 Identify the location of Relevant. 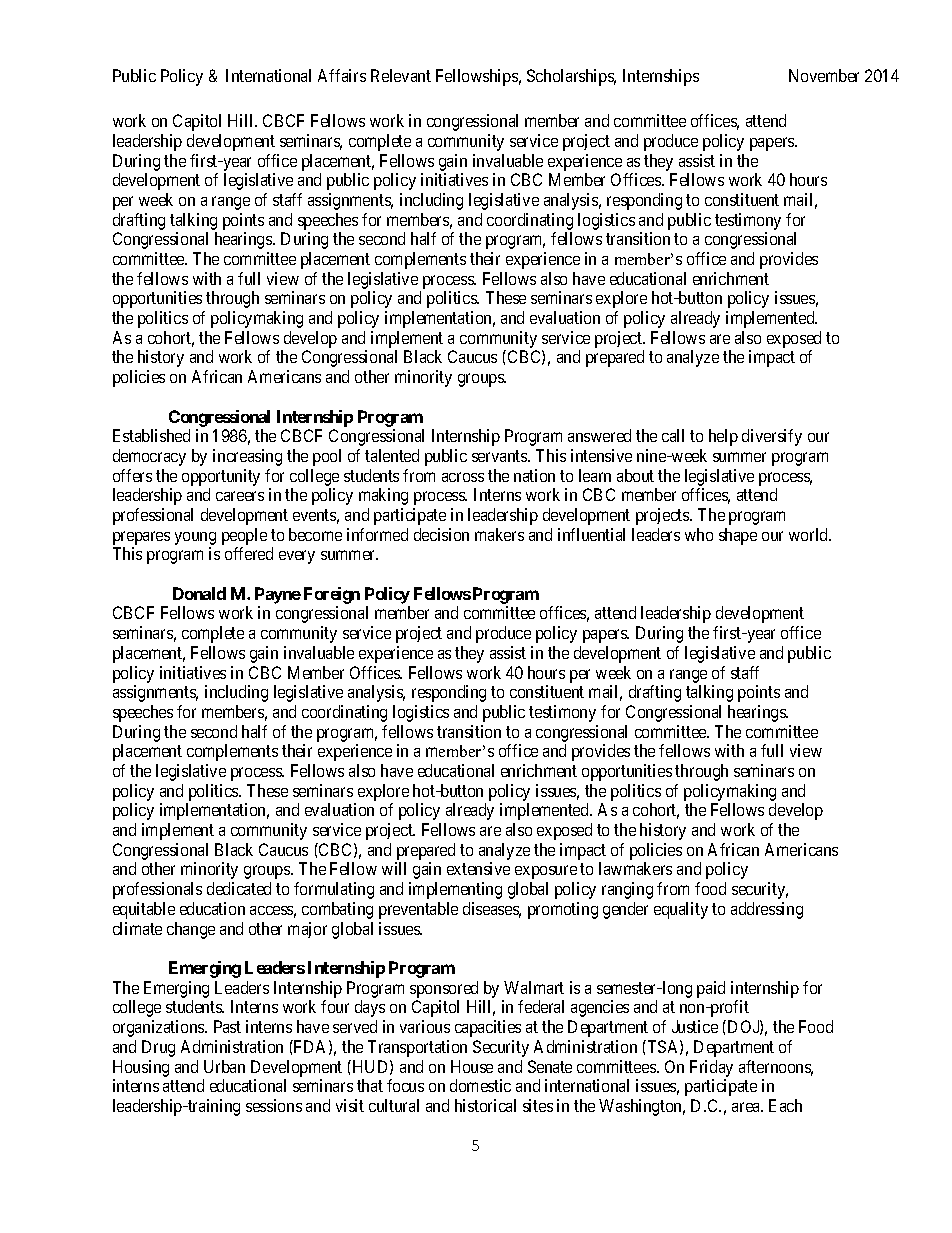
(401, 75).
